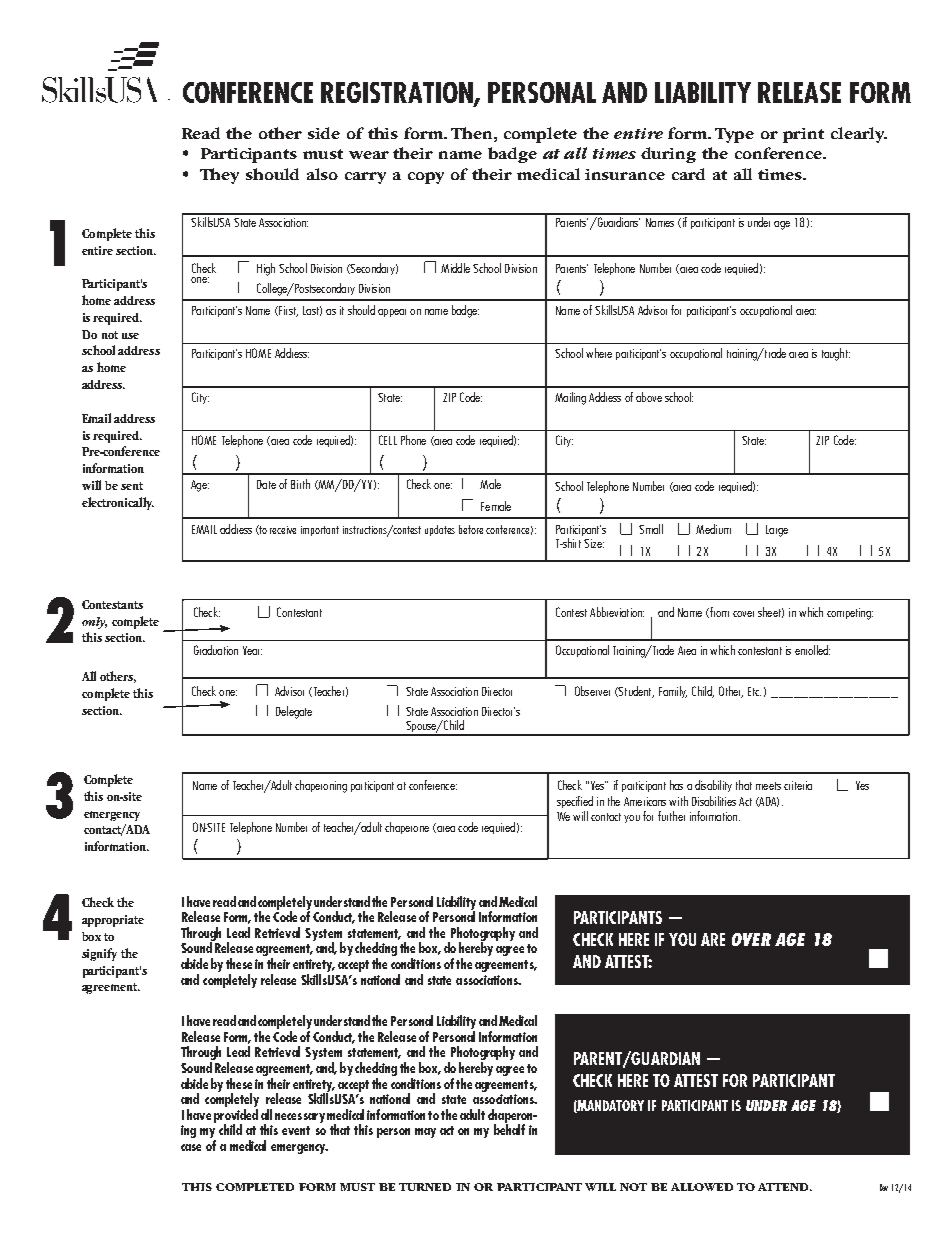 The width and height of the page is (952, 1233). Describe the element at coordinates (219, 176) in the page. I see `They` at that location.
